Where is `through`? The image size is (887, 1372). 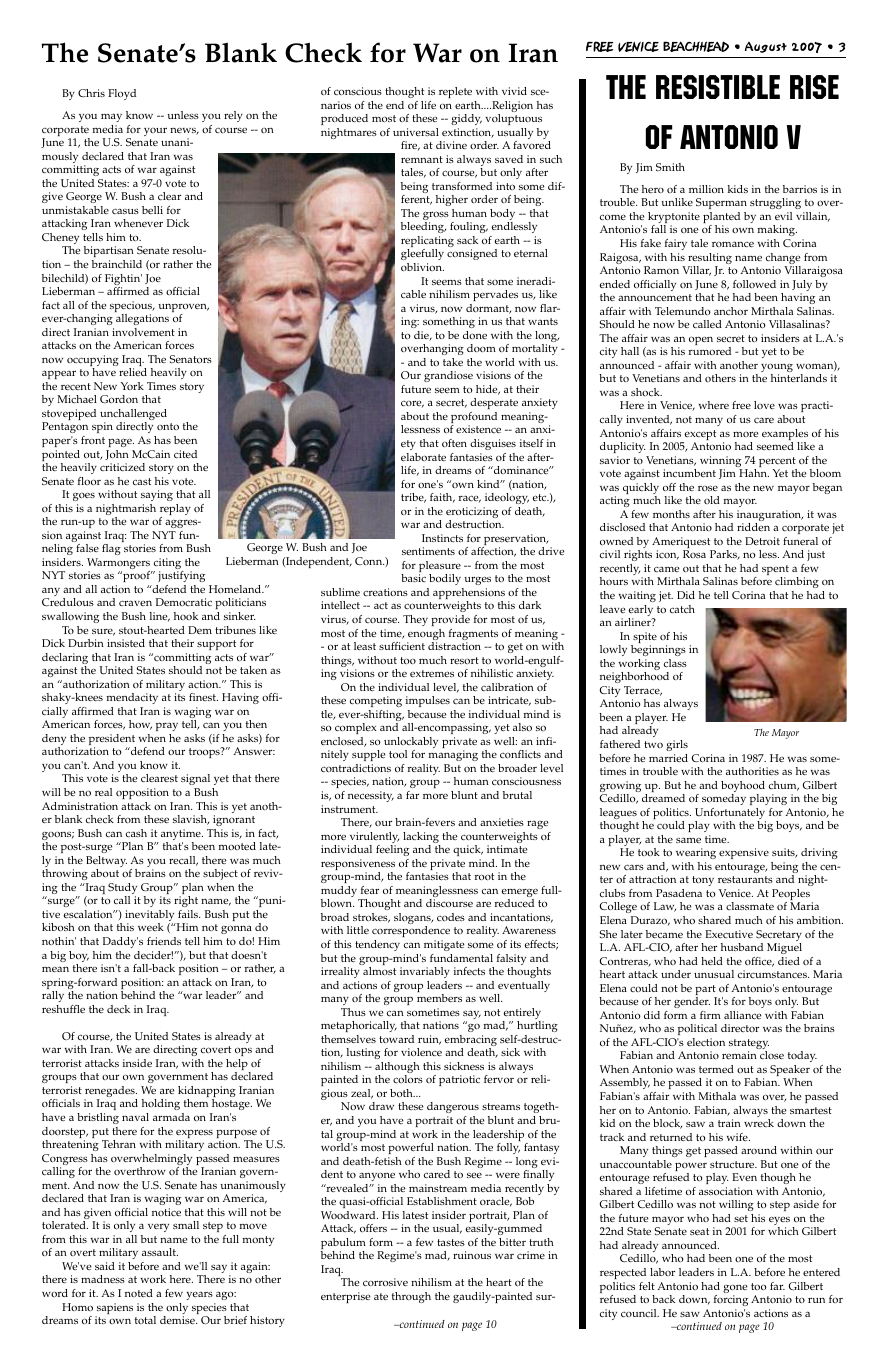
through is located at coordinates (411, 1297).
